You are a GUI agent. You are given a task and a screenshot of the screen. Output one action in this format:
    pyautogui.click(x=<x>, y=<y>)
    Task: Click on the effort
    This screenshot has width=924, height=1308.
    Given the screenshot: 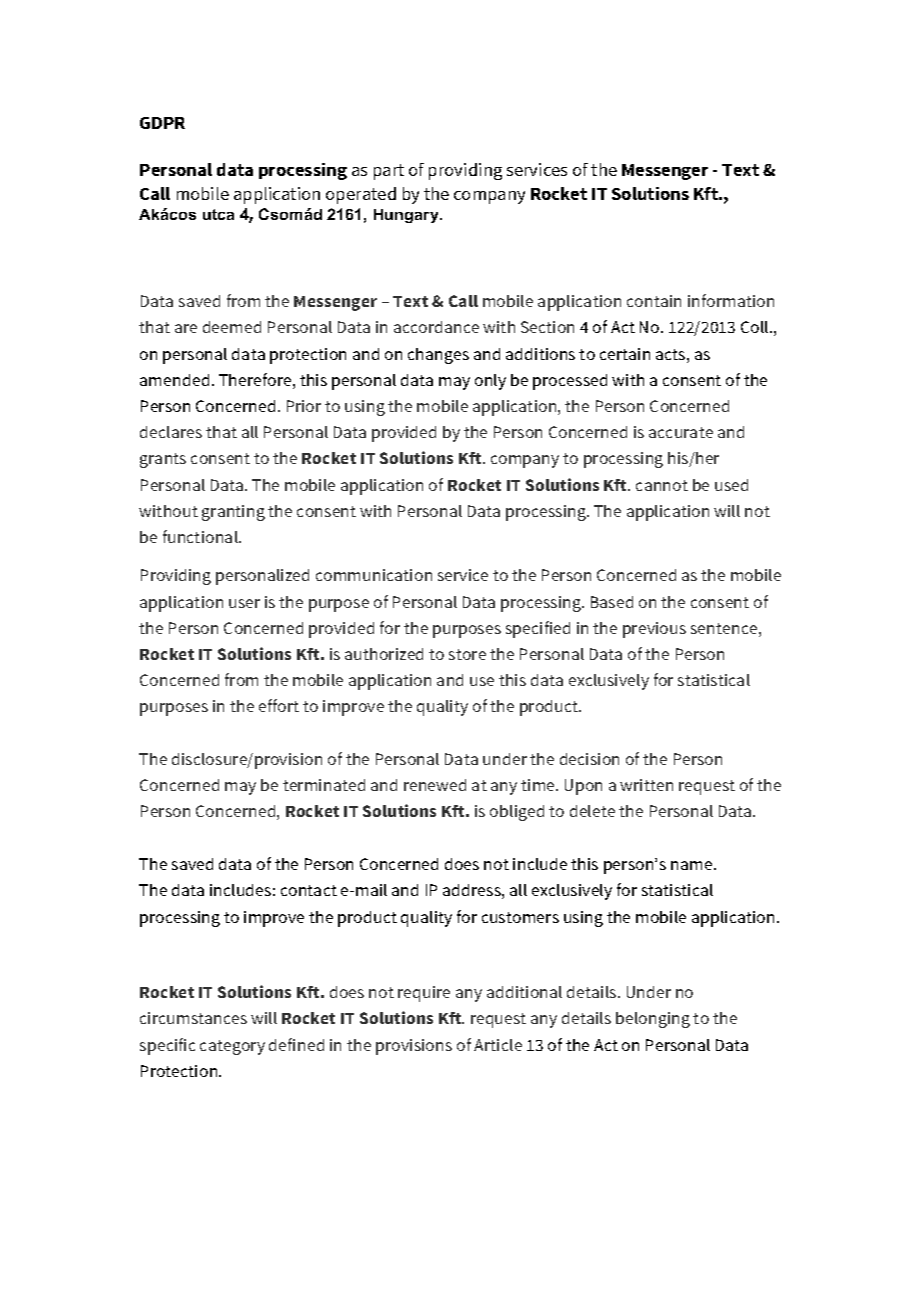 What is the action you would take?
    pyautogui.click(x=279, y=705)
